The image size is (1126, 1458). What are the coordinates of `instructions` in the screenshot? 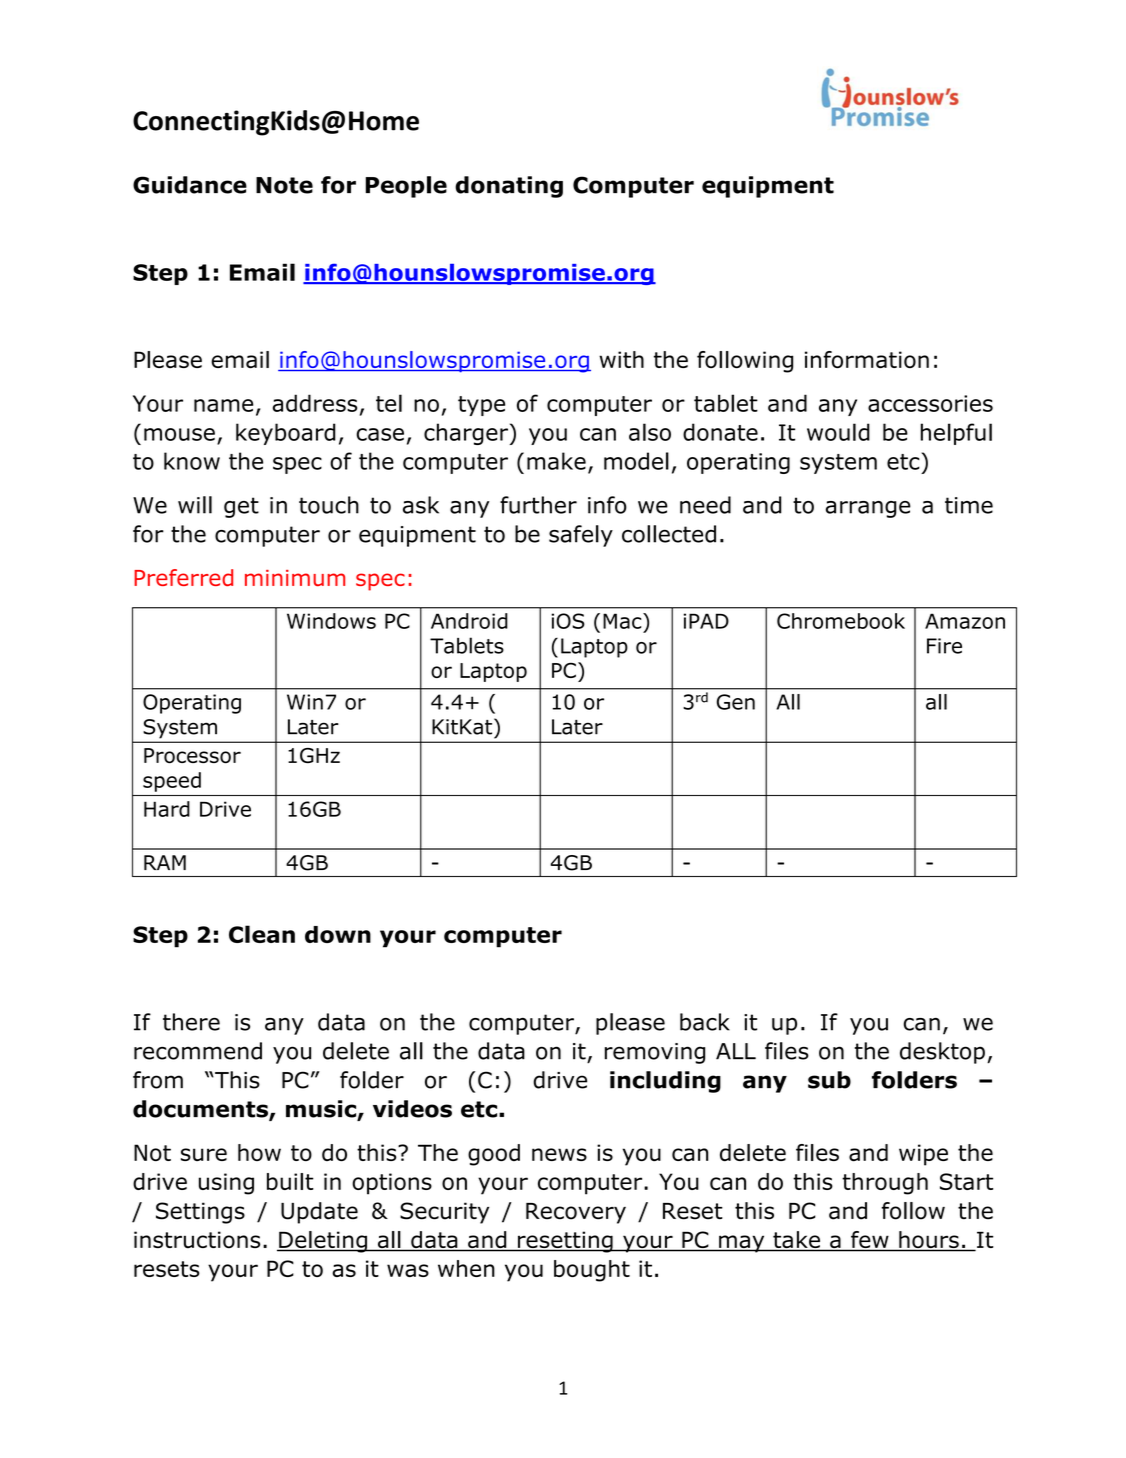 It's located at (197, 1240).
